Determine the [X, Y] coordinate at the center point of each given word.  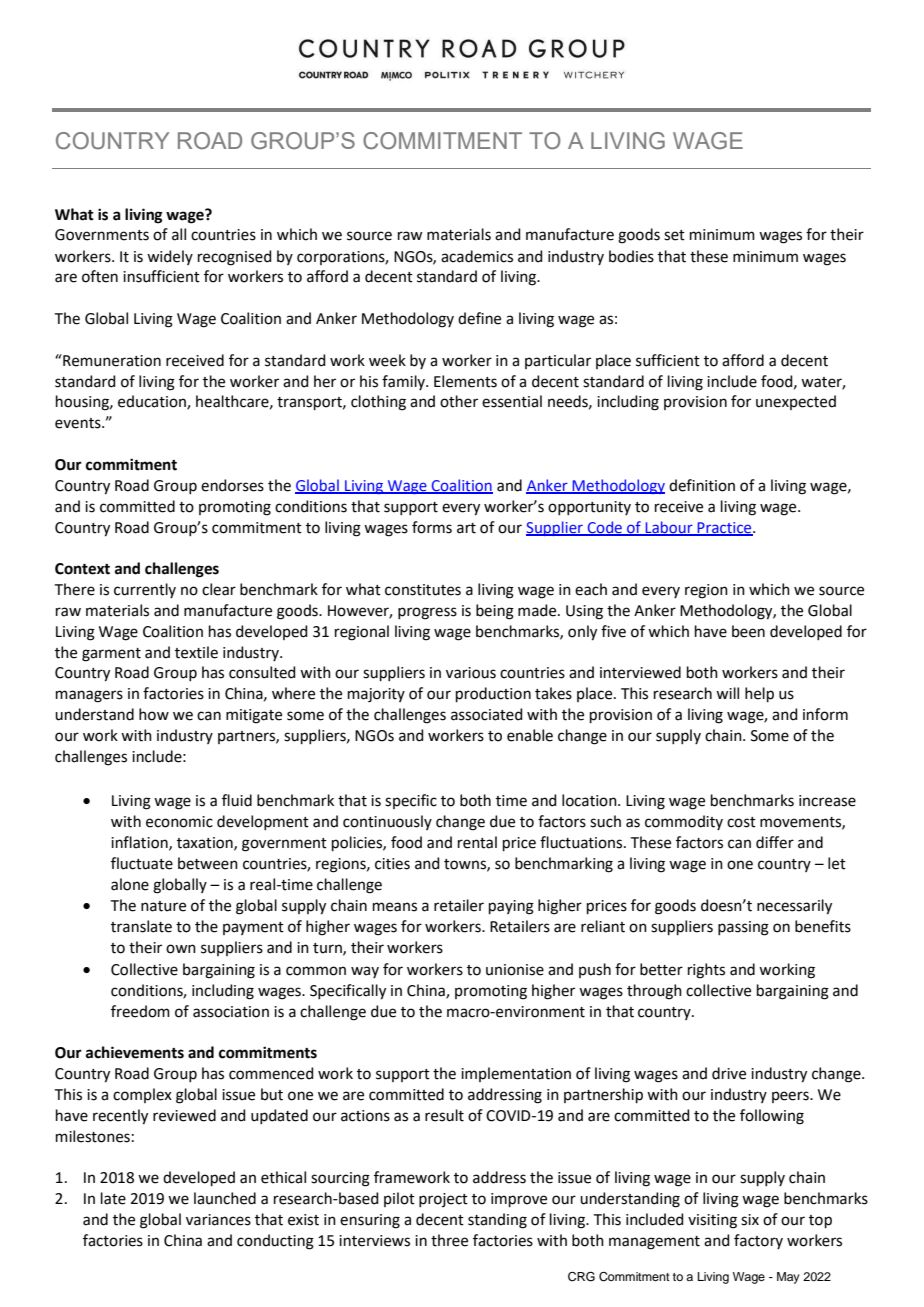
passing [743, 928]
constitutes [423, 590]
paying [511, 907]
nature [163, 906]
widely [170, 257]
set [674, 235]
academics [477, 256]
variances [218, 1220]
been [748, 631]
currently [145, 590]
